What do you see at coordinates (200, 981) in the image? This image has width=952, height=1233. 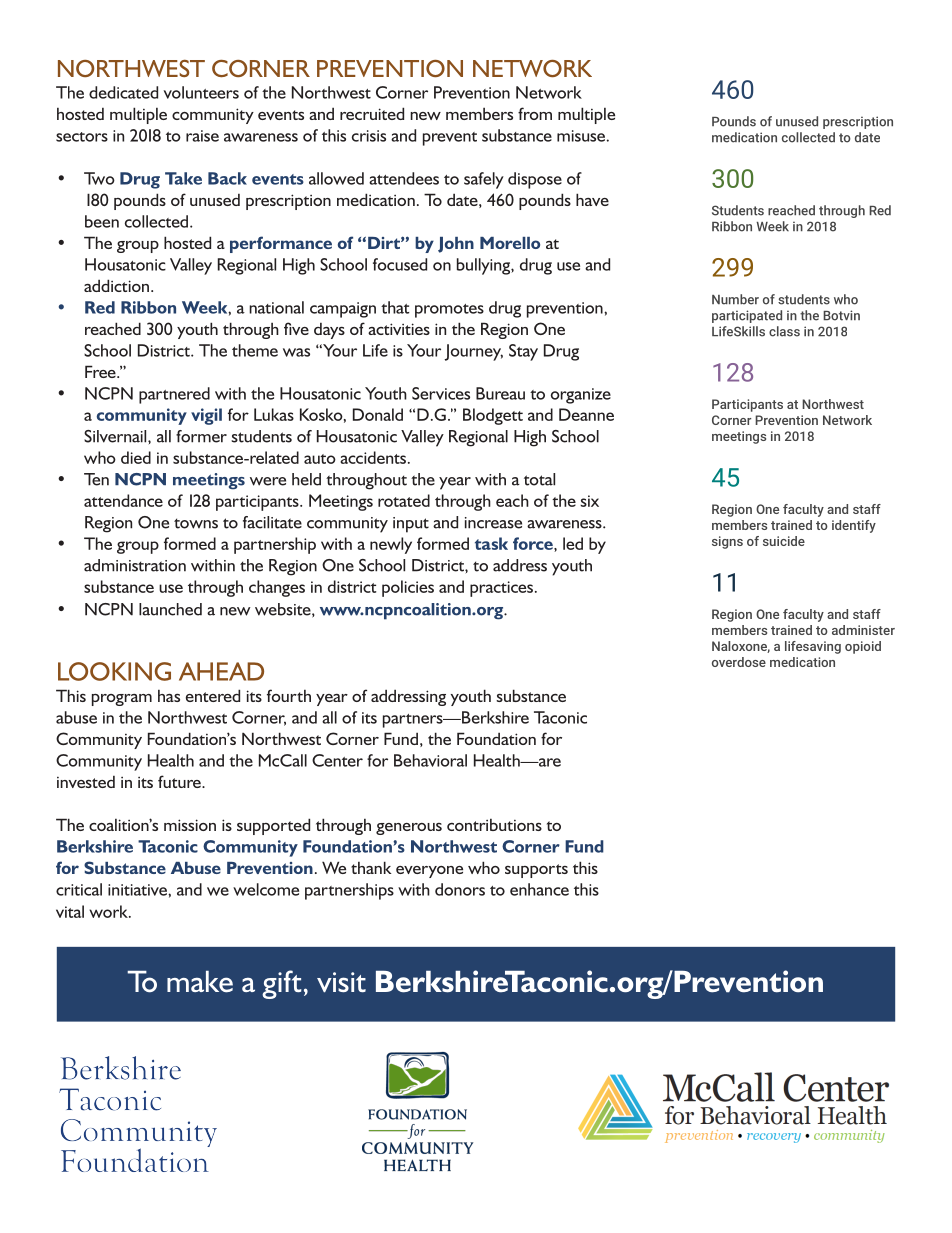 I see `make` at bounding box center [200, 981].
